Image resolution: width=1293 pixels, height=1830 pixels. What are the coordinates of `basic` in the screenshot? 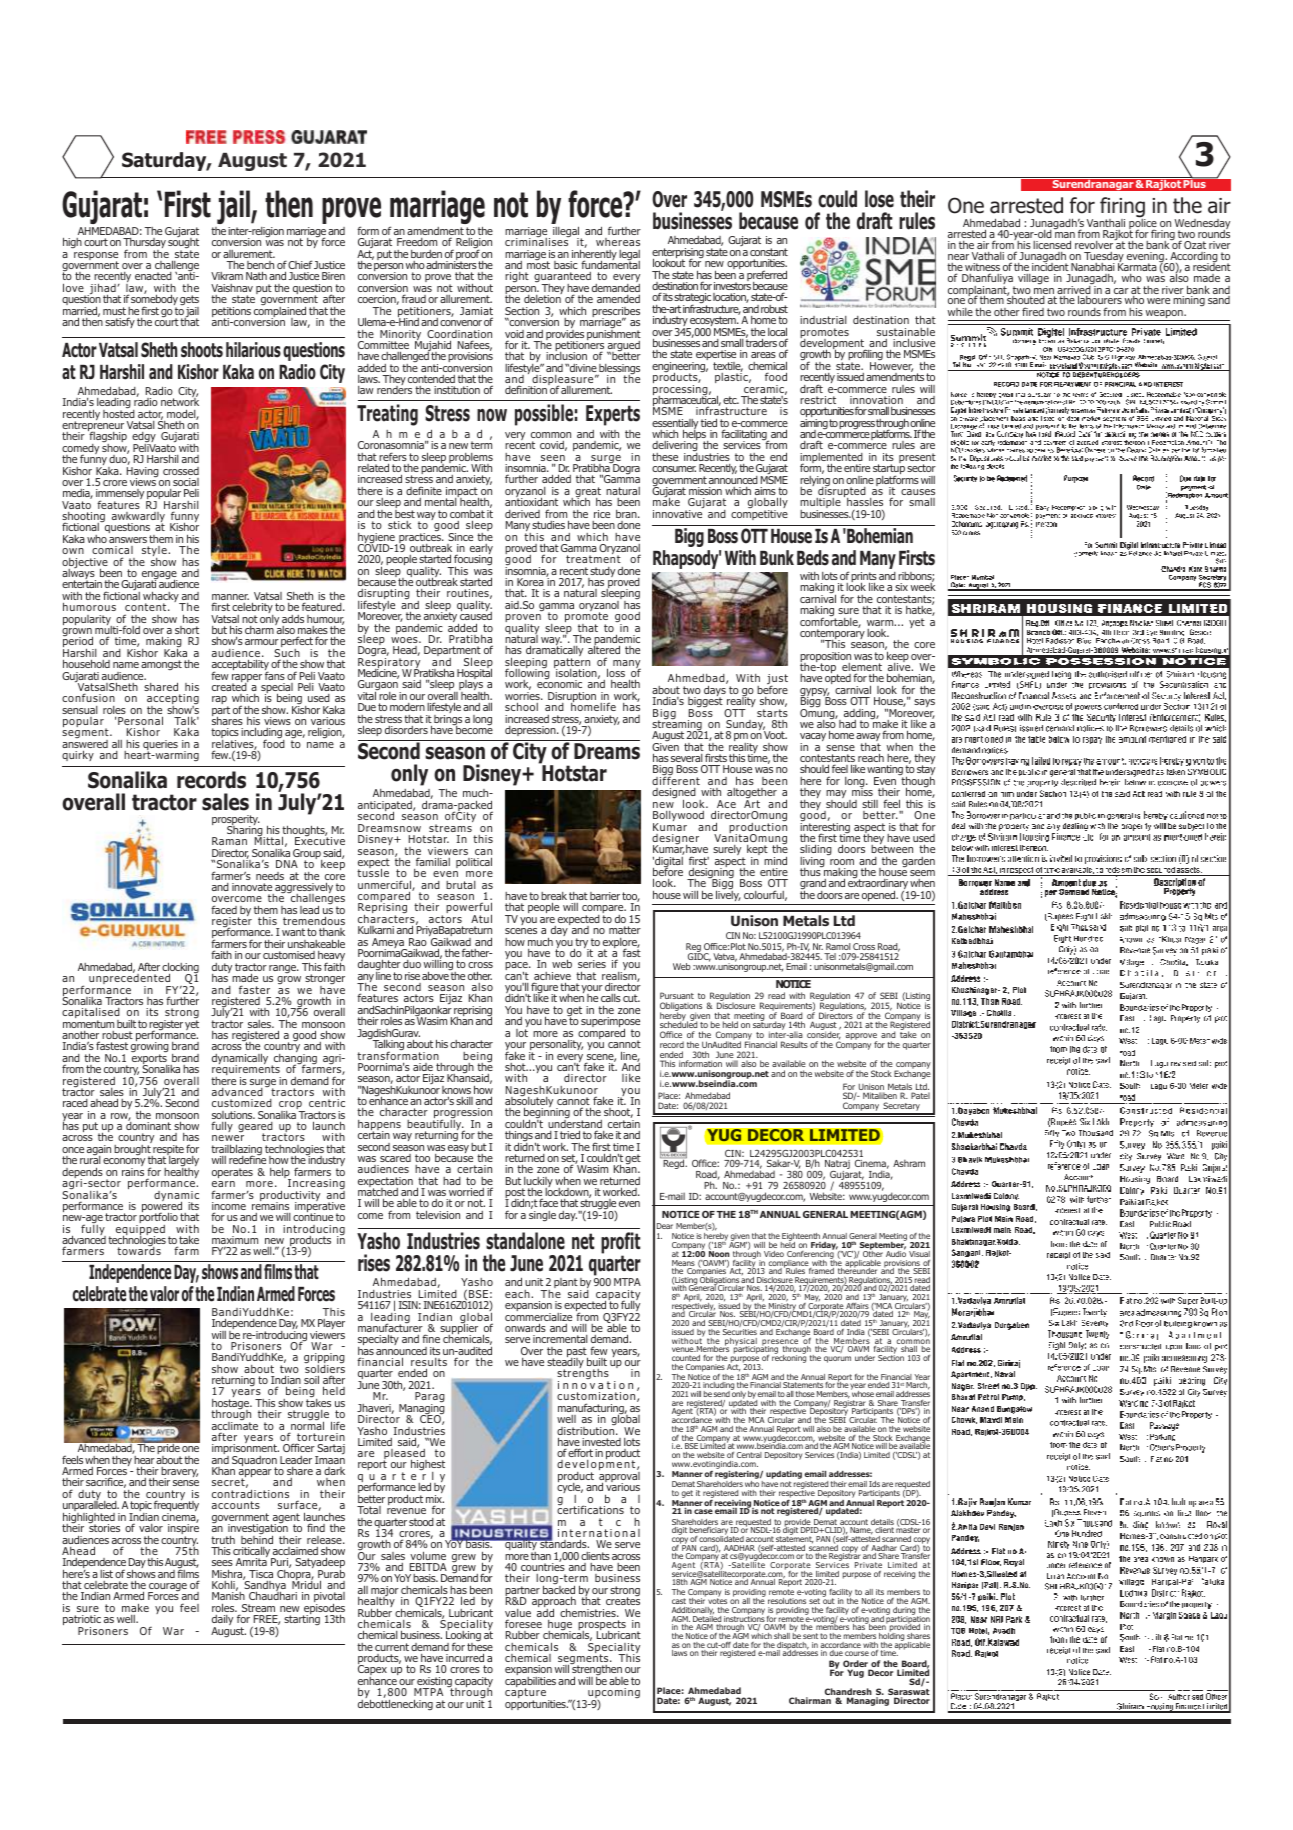 It's located at (566, 265).
